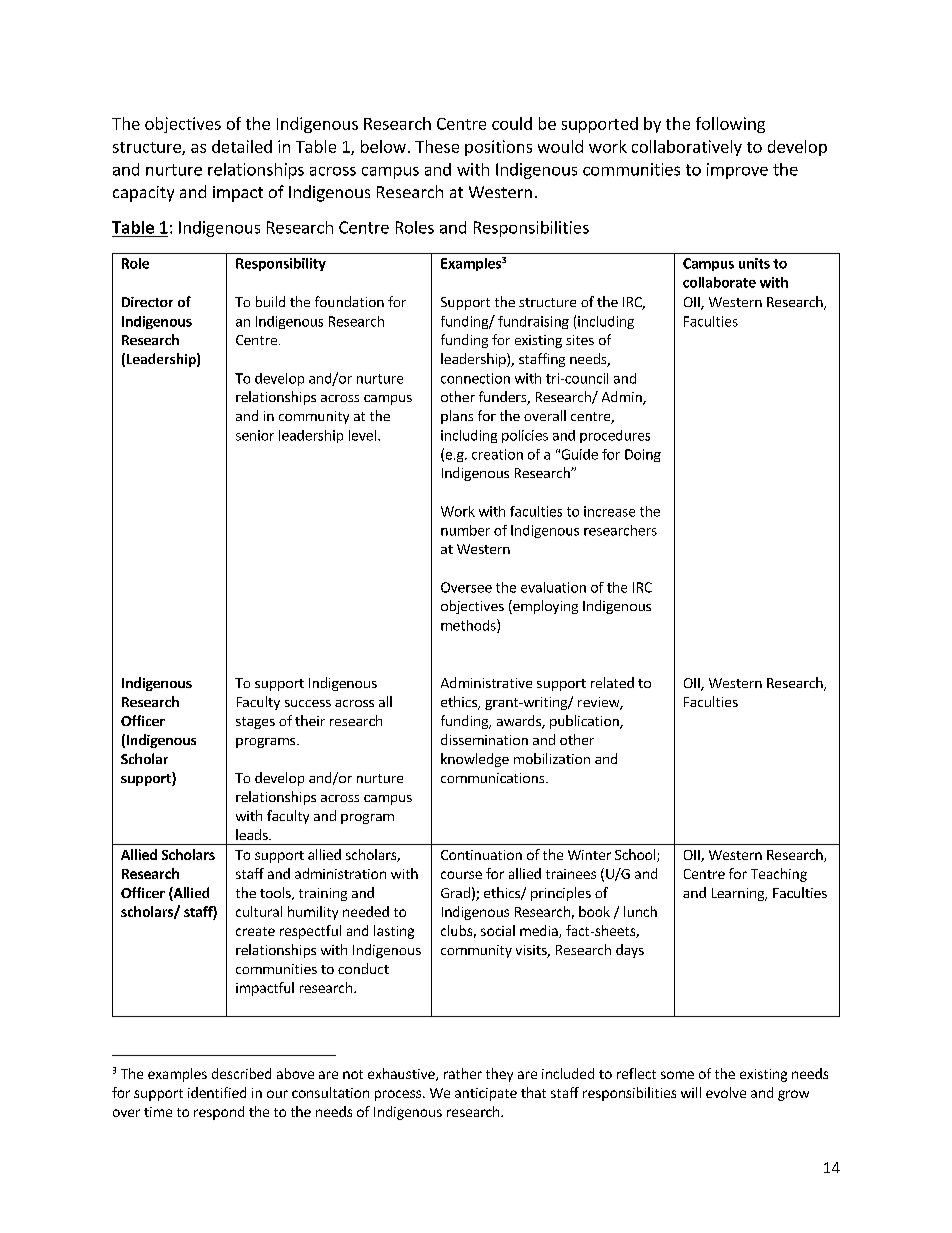  I want to click on detailed, so click(242, 146).
